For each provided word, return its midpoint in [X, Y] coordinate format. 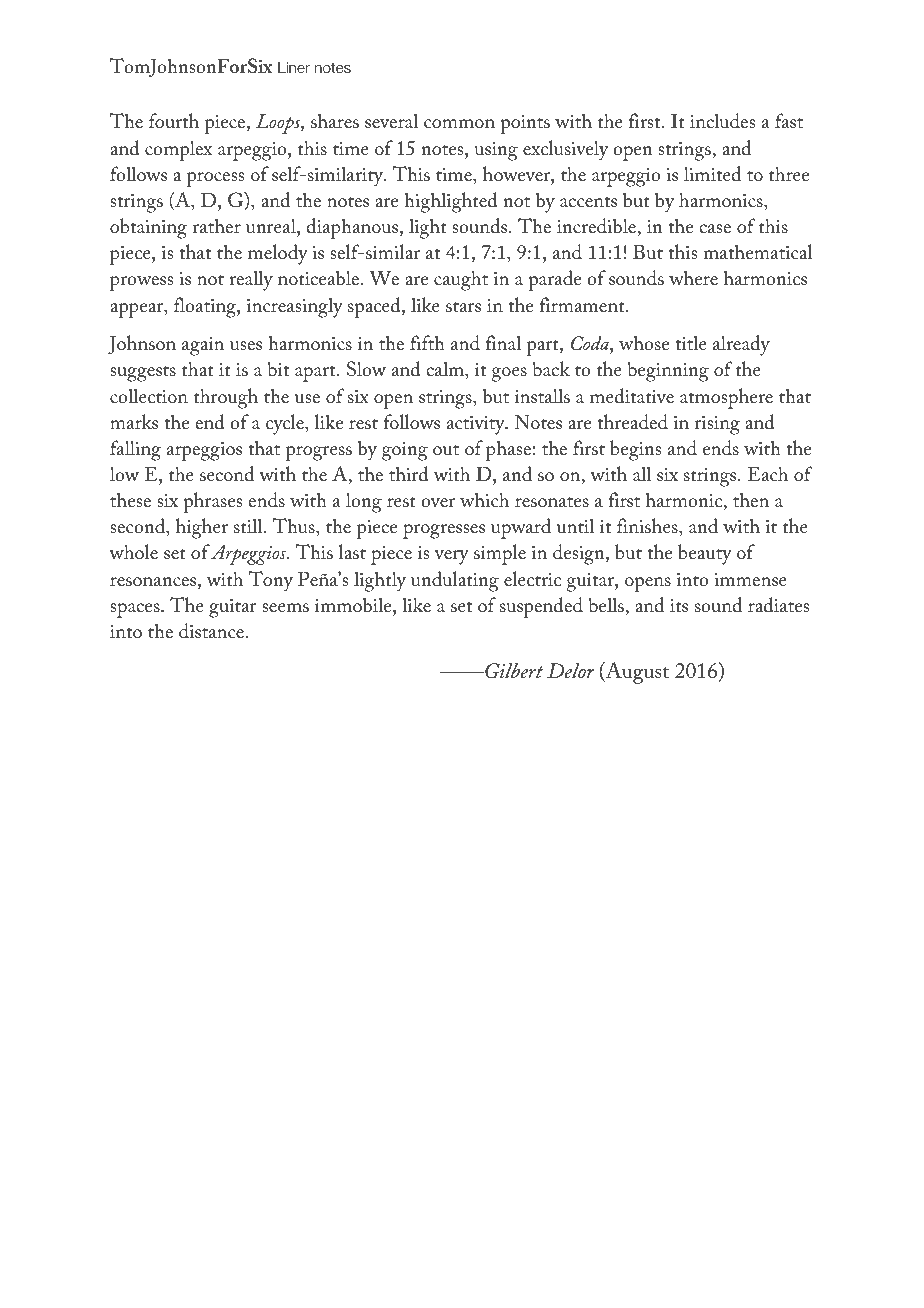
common [459, 123]
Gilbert [513, 671]
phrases [212, 502]
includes [722, 121]
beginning [668, 371]
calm [446, 370]
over [438, 502]
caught [461, 280]
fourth [174, 120]
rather [217, 225]
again [203, 346]
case [715, 228]
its [679, 605]
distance [211, 631]
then [751, 499]
